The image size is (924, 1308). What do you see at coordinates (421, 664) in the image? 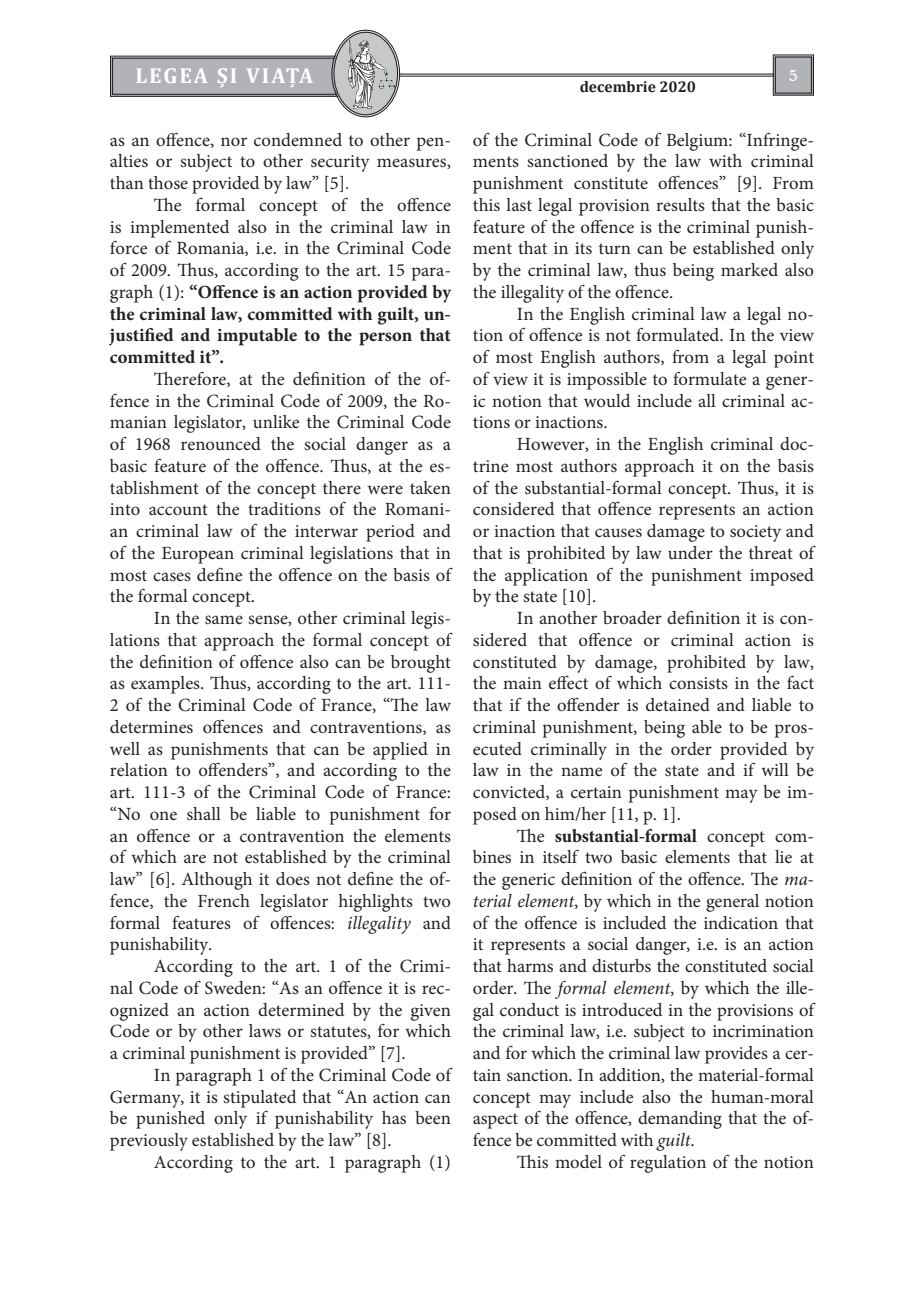
I see `brought` at bounding box center [421, 664].
